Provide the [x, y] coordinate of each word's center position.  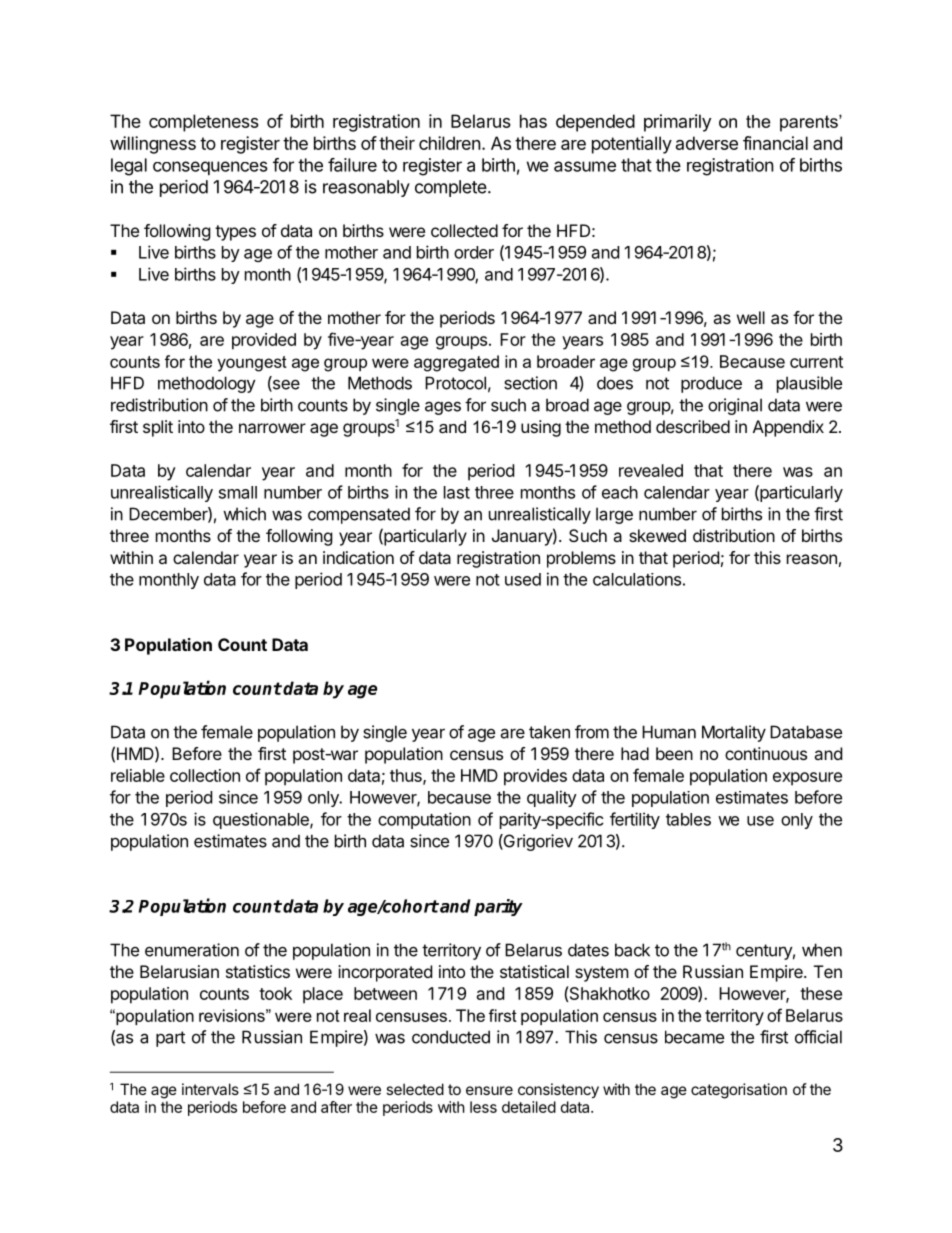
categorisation [739, 1091]
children [450, 143]
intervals [210, 1089]
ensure [489, 1090]
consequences [210, 168]
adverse [707, 143]
